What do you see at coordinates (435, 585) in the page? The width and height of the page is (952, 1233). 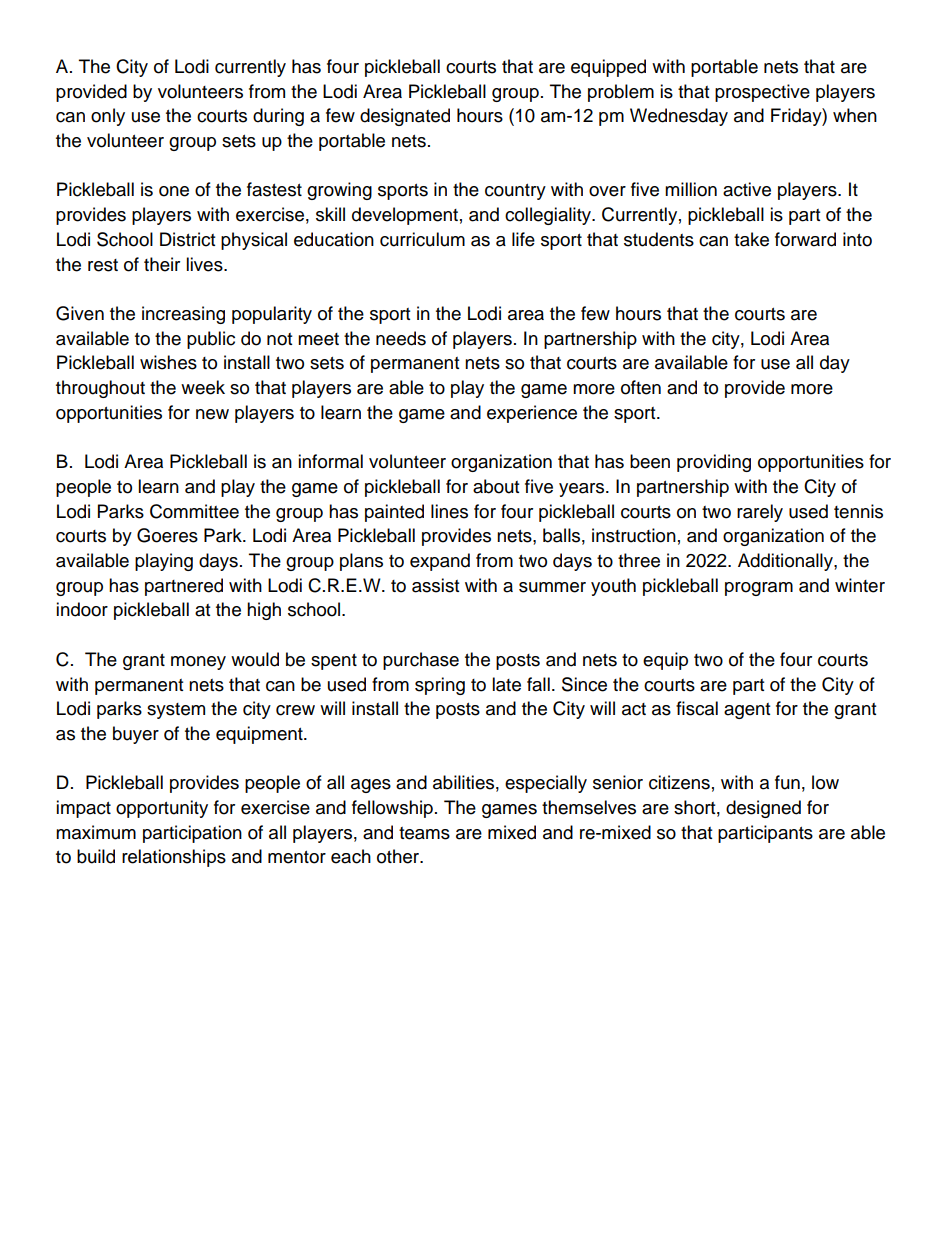 I see `assist` at bounding box center [435, 585].
